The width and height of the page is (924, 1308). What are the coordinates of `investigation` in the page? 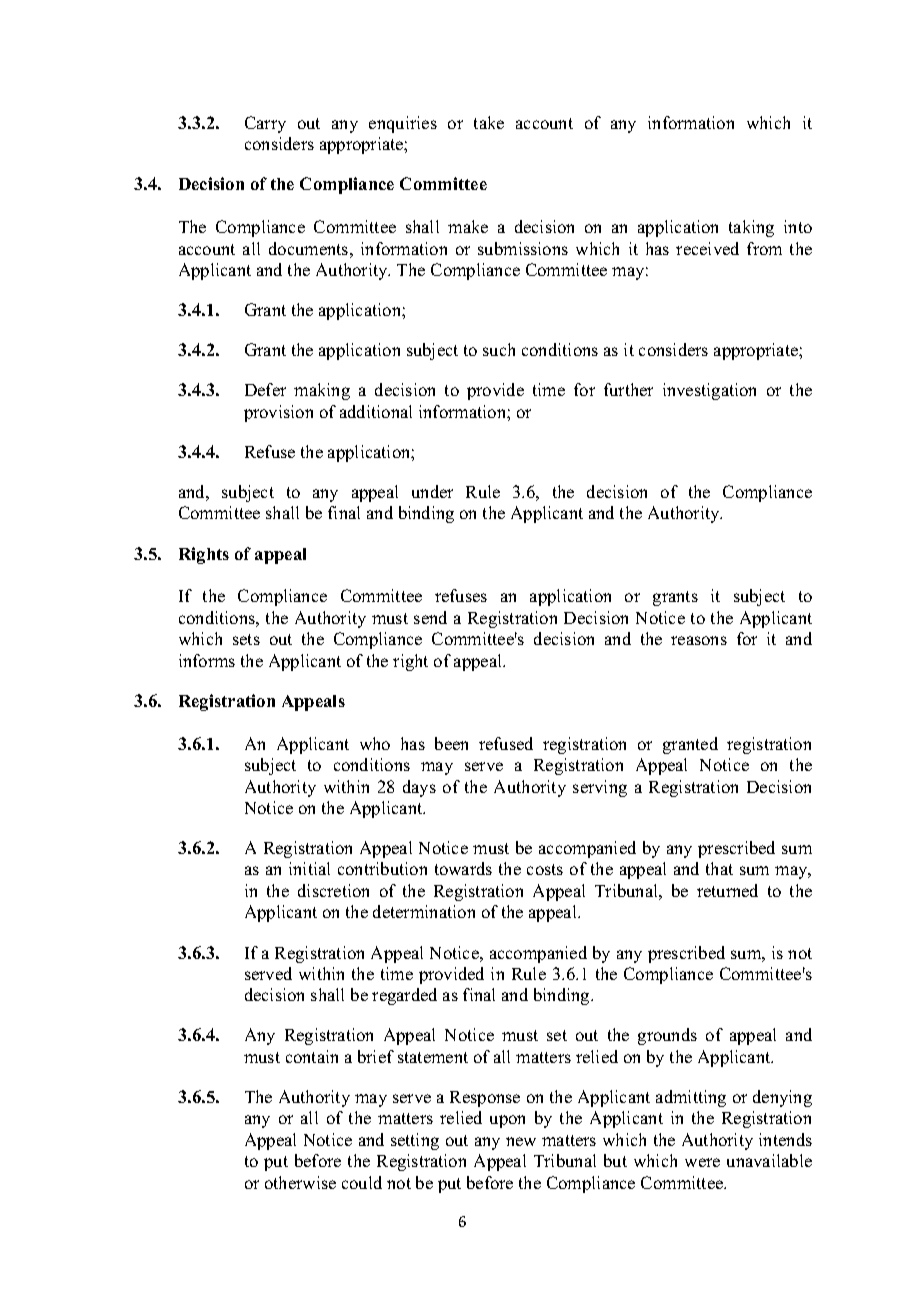 It's located at (709, 391).
